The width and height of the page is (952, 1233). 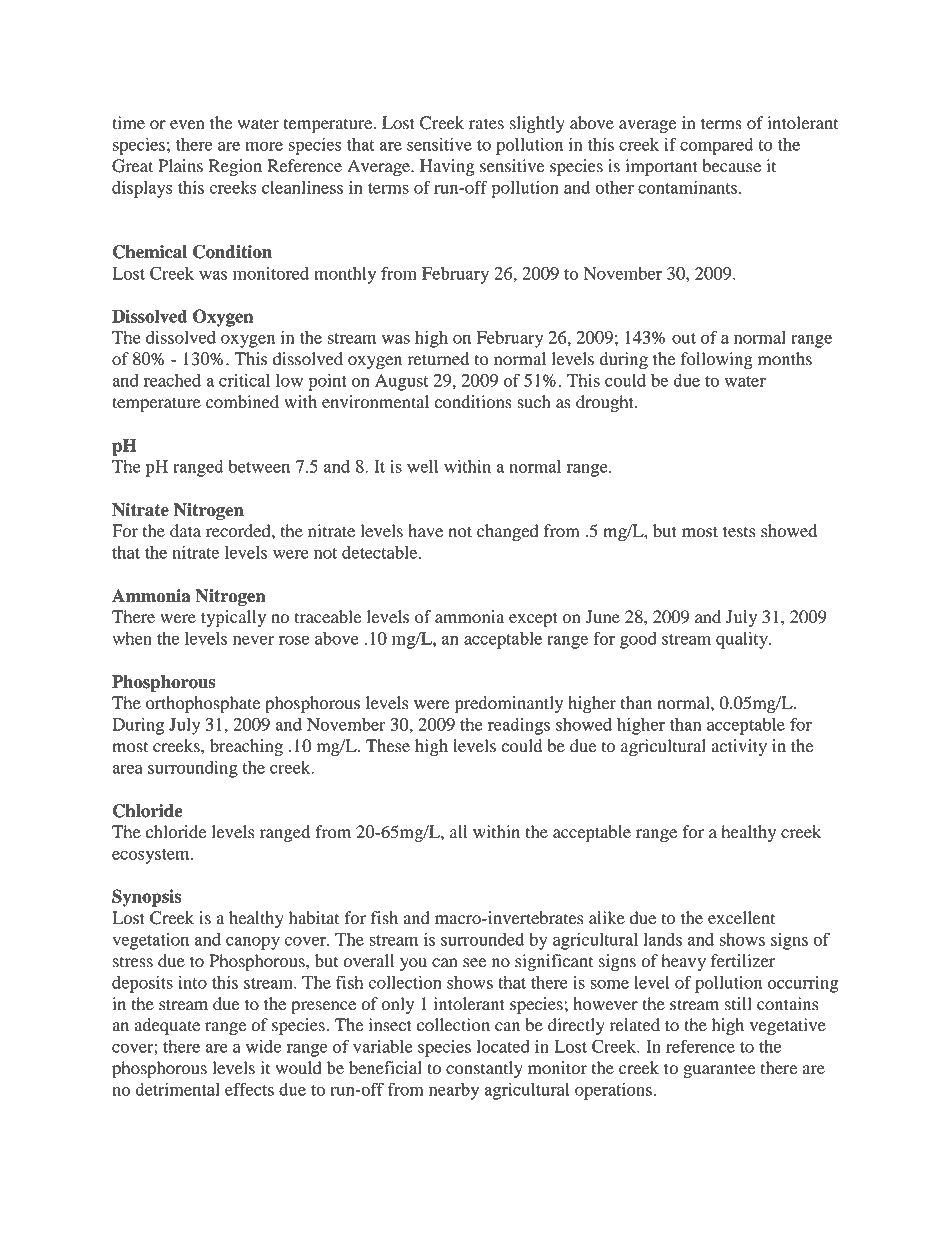 What do you see at coordinates (717, 360) in the page?
I see `following` at bounding box center [717, 360].
